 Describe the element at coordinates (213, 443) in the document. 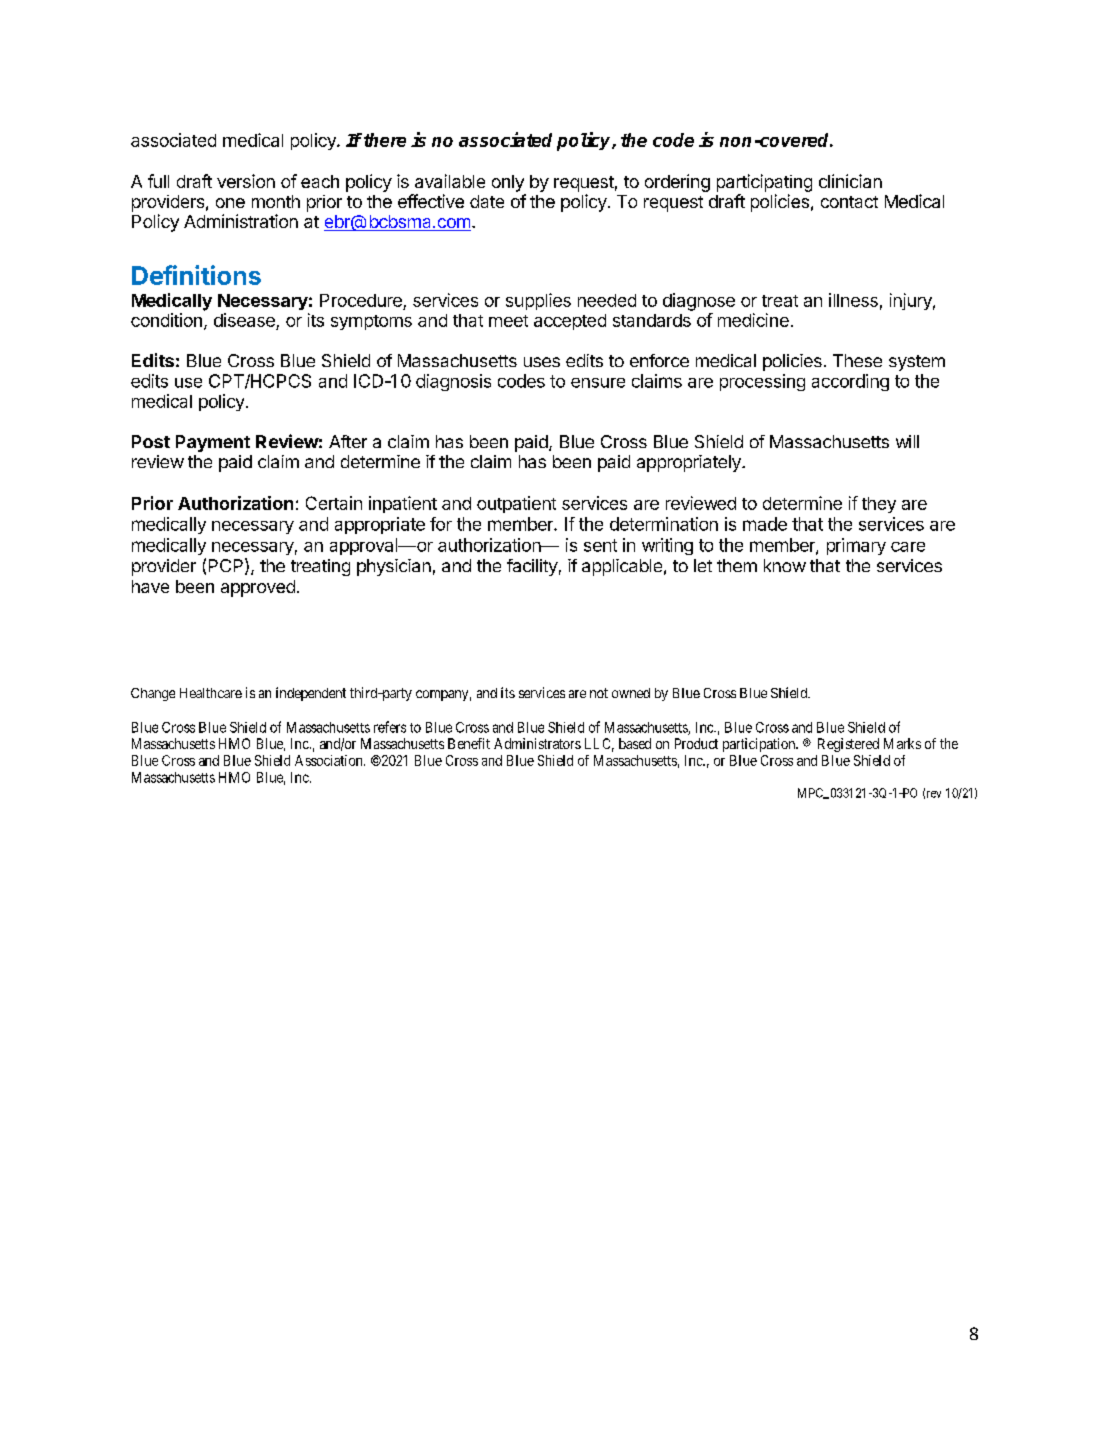

I see `Payment` at that location.
